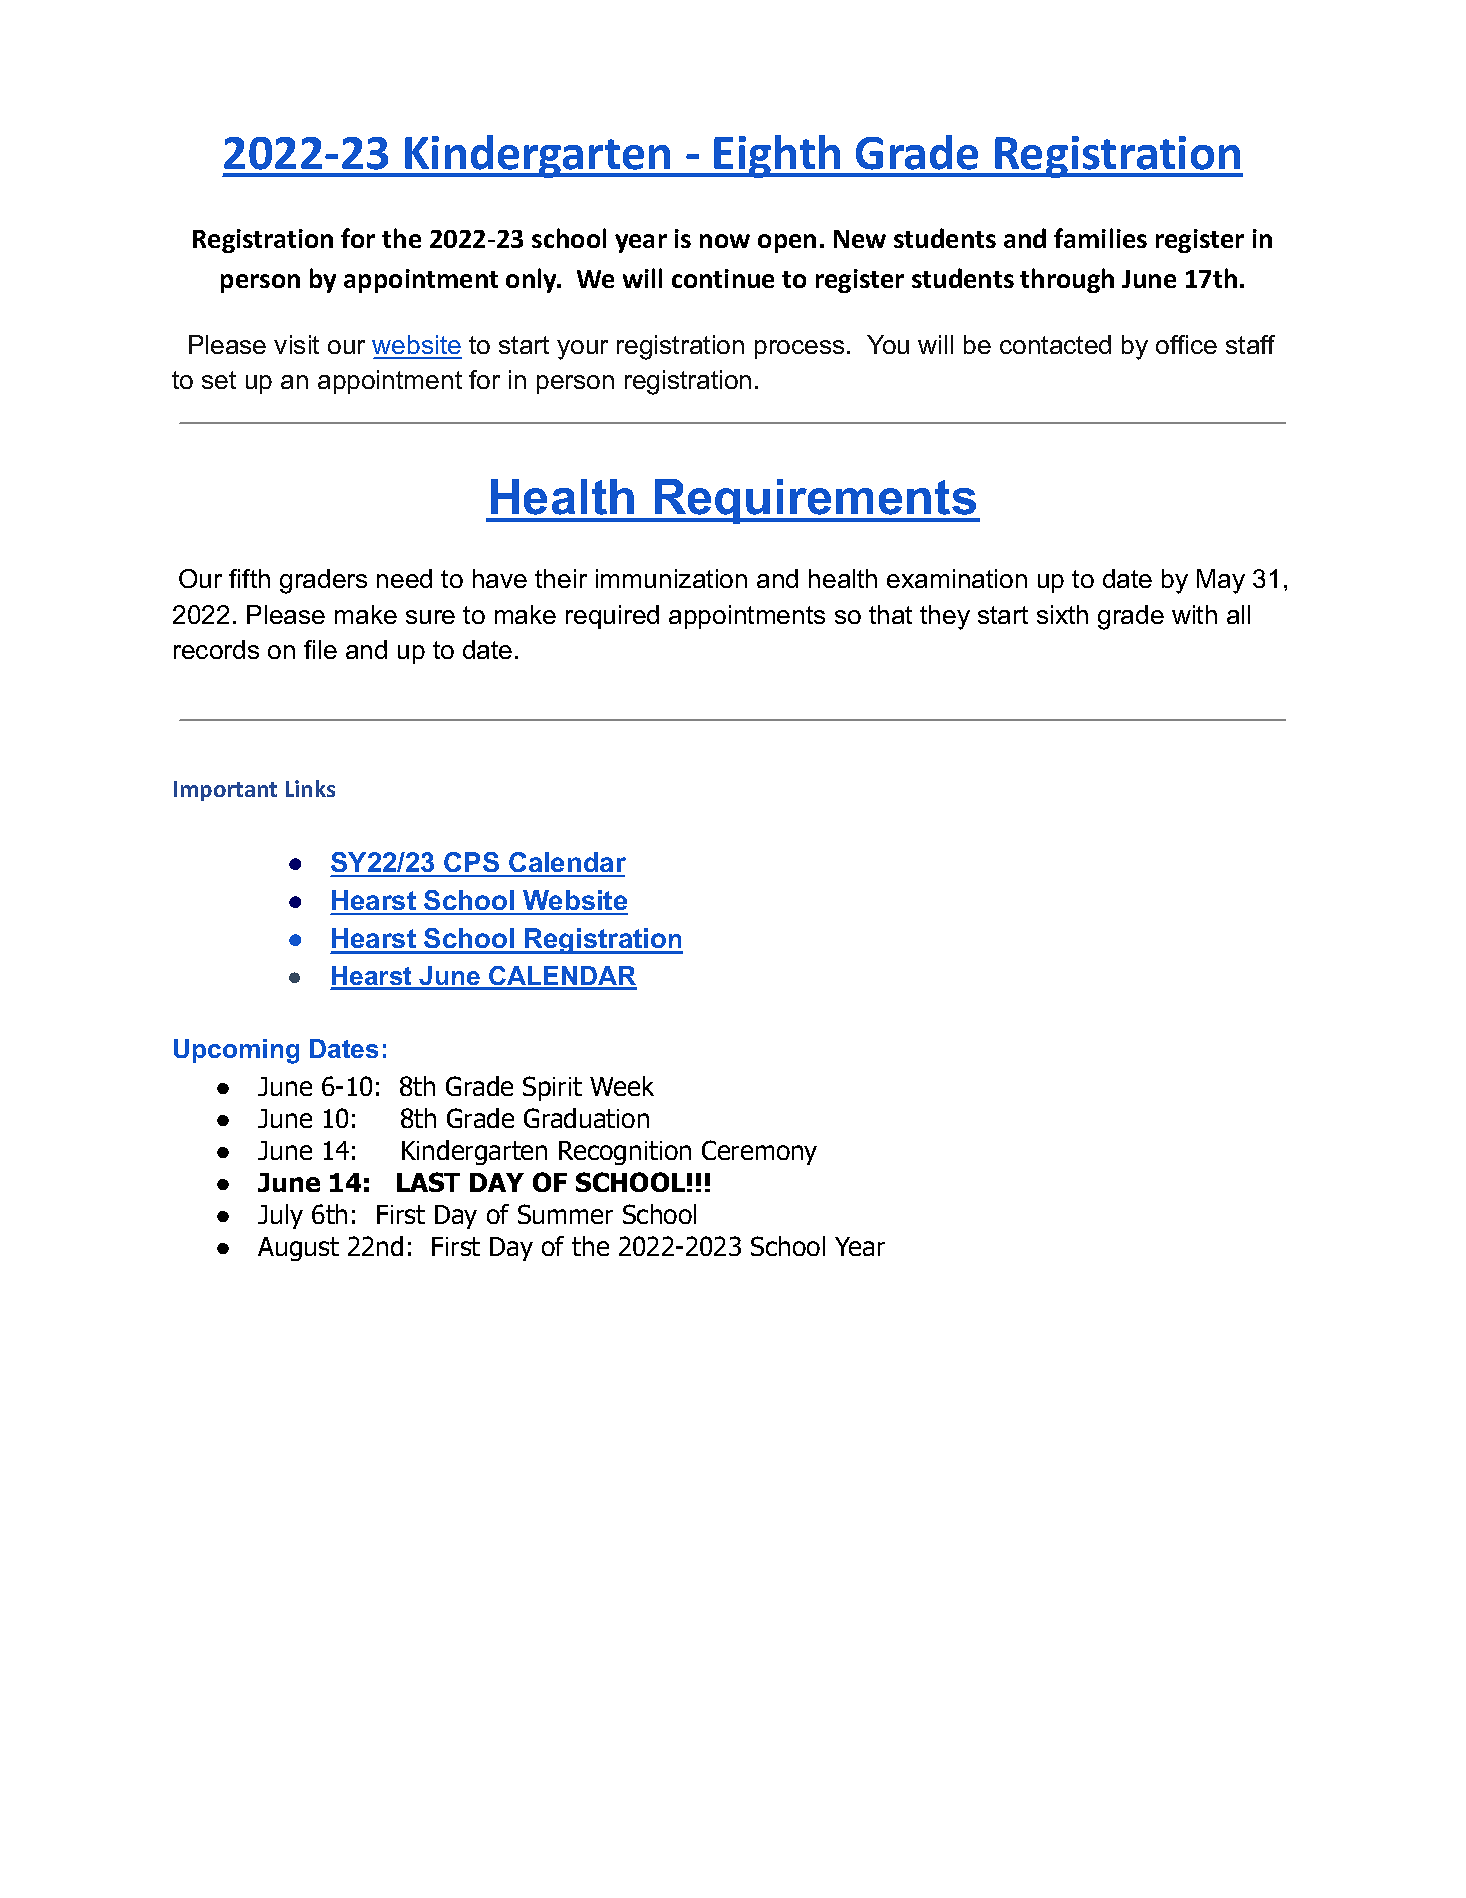 Image resolution: width=1466 pixels, height=1898 pixels. Describe the element at coordinates (622, 1086) in the screenshot. I see `Week` at that location.
